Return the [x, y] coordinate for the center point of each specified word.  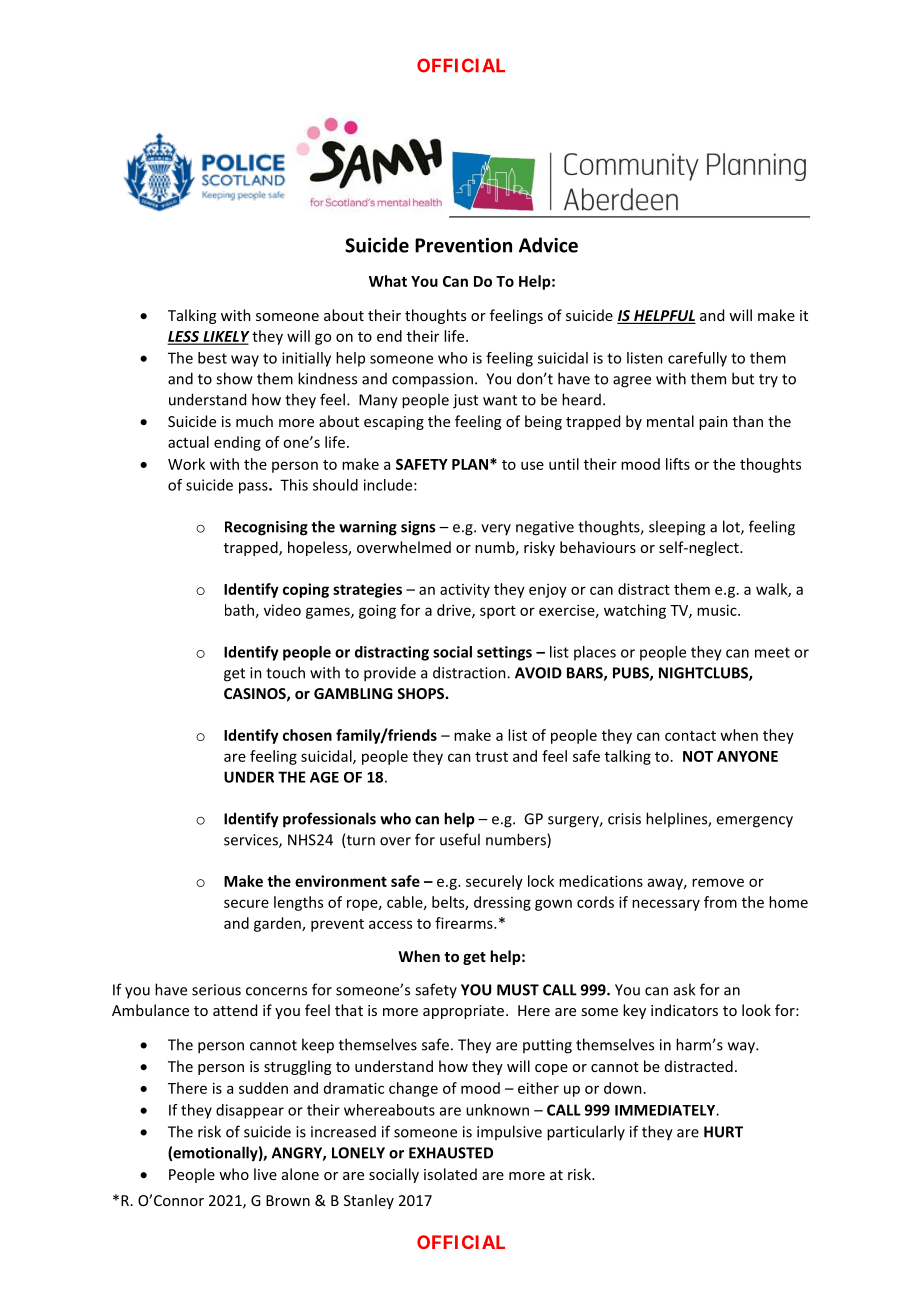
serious [216, 990]
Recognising [266, 528]
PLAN [470, 464]
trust [491, 757]
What [388, 281]
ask [684, 989]
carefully [697, 359]
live [265, 1174]
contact [690, 736]
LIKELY [225, 337]
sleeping [677, 528]
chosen [307, 735]
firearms [465, 923]
